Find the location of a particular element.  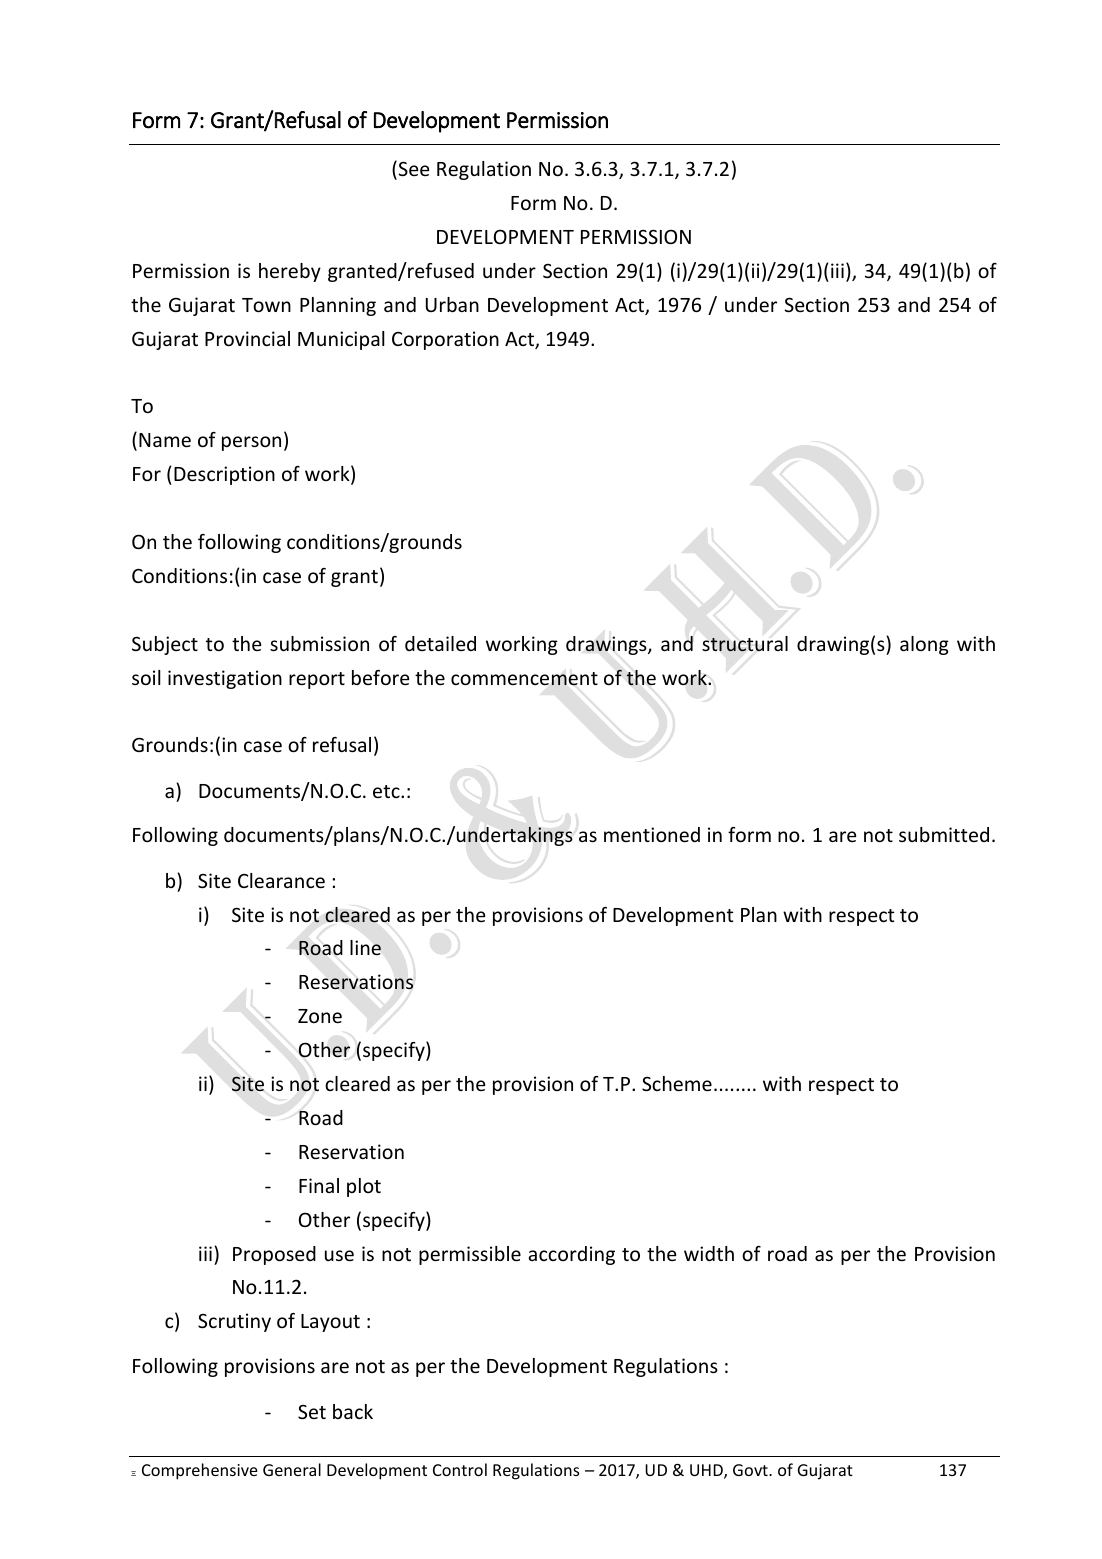

Comprehensive is located at coordinates (200, 1471).
